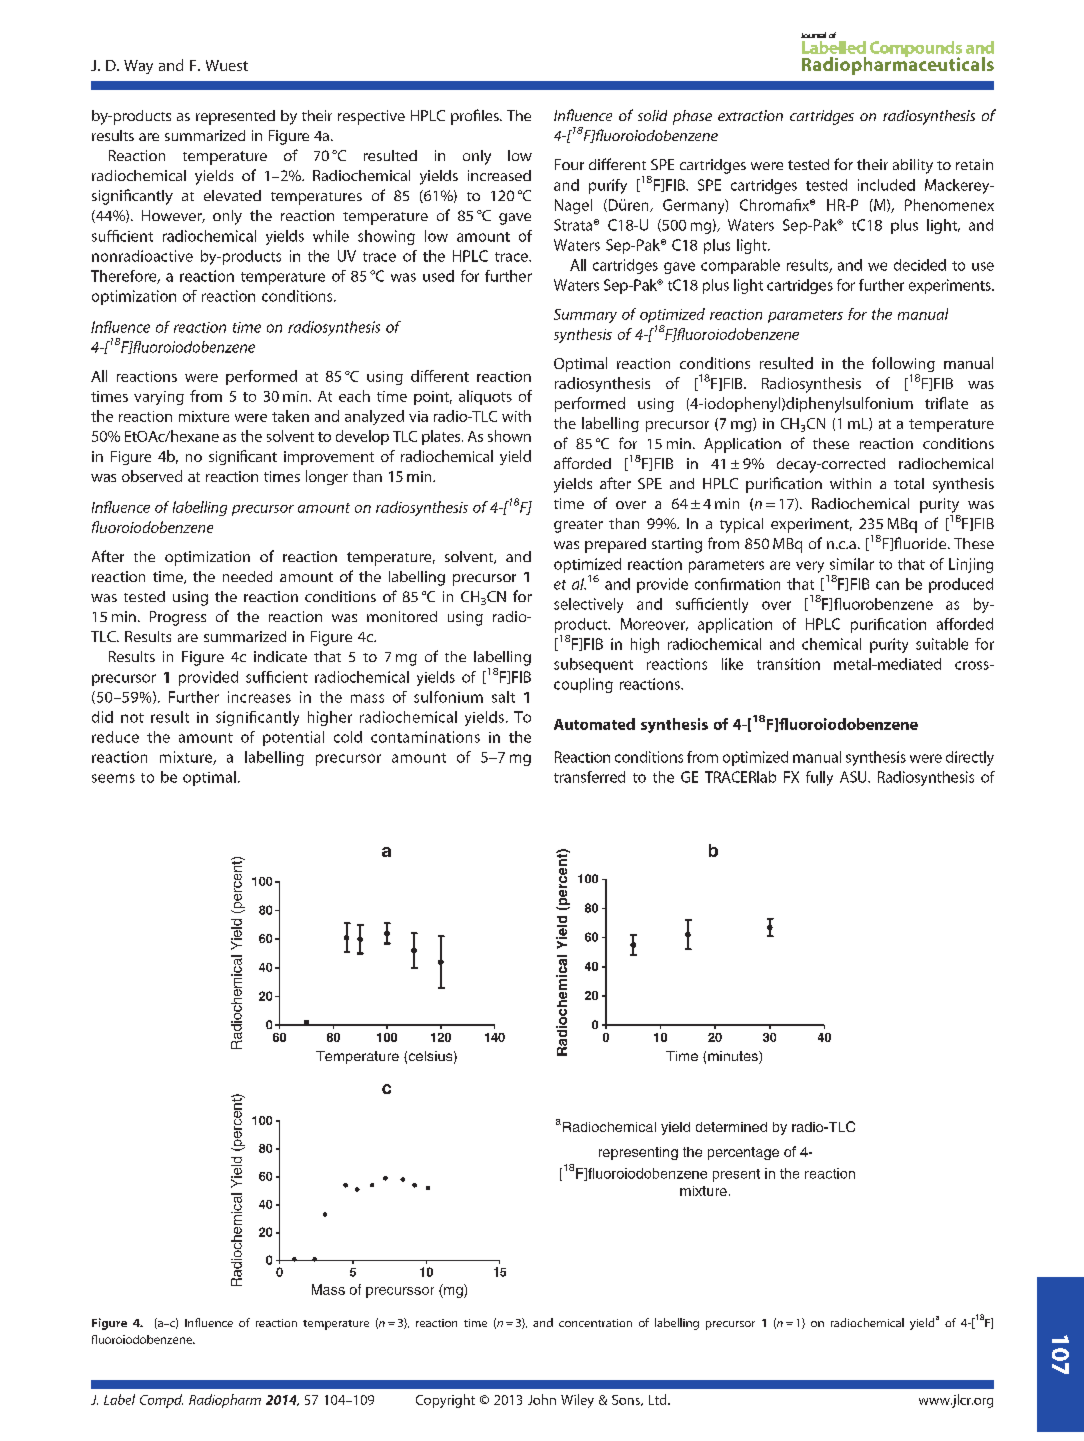  What do you see at coordinates (913, 166) in the document?
I see `ability` at bounding box center [913, 166].
